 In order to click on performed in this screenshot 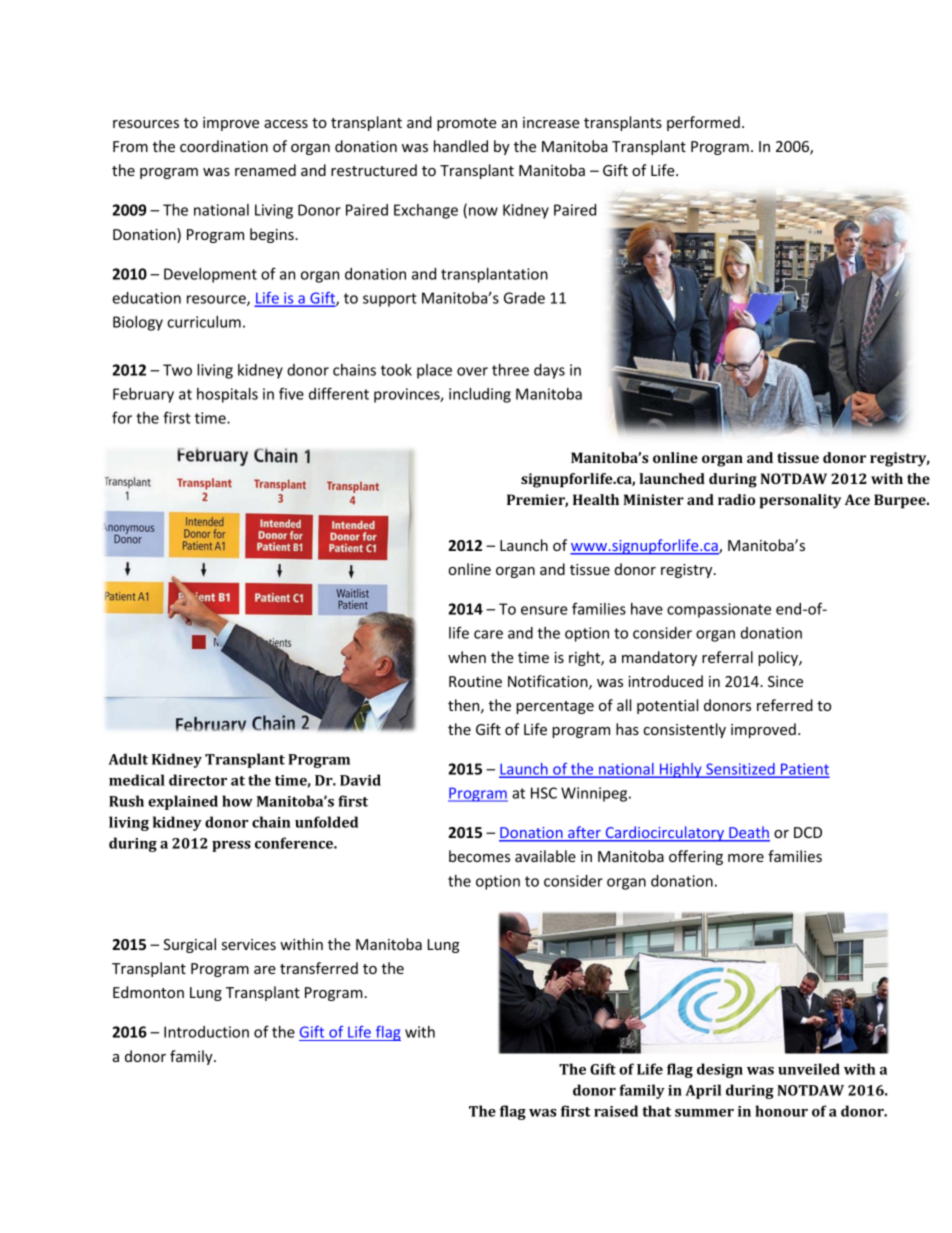, I will do `click(703, 123)`.
